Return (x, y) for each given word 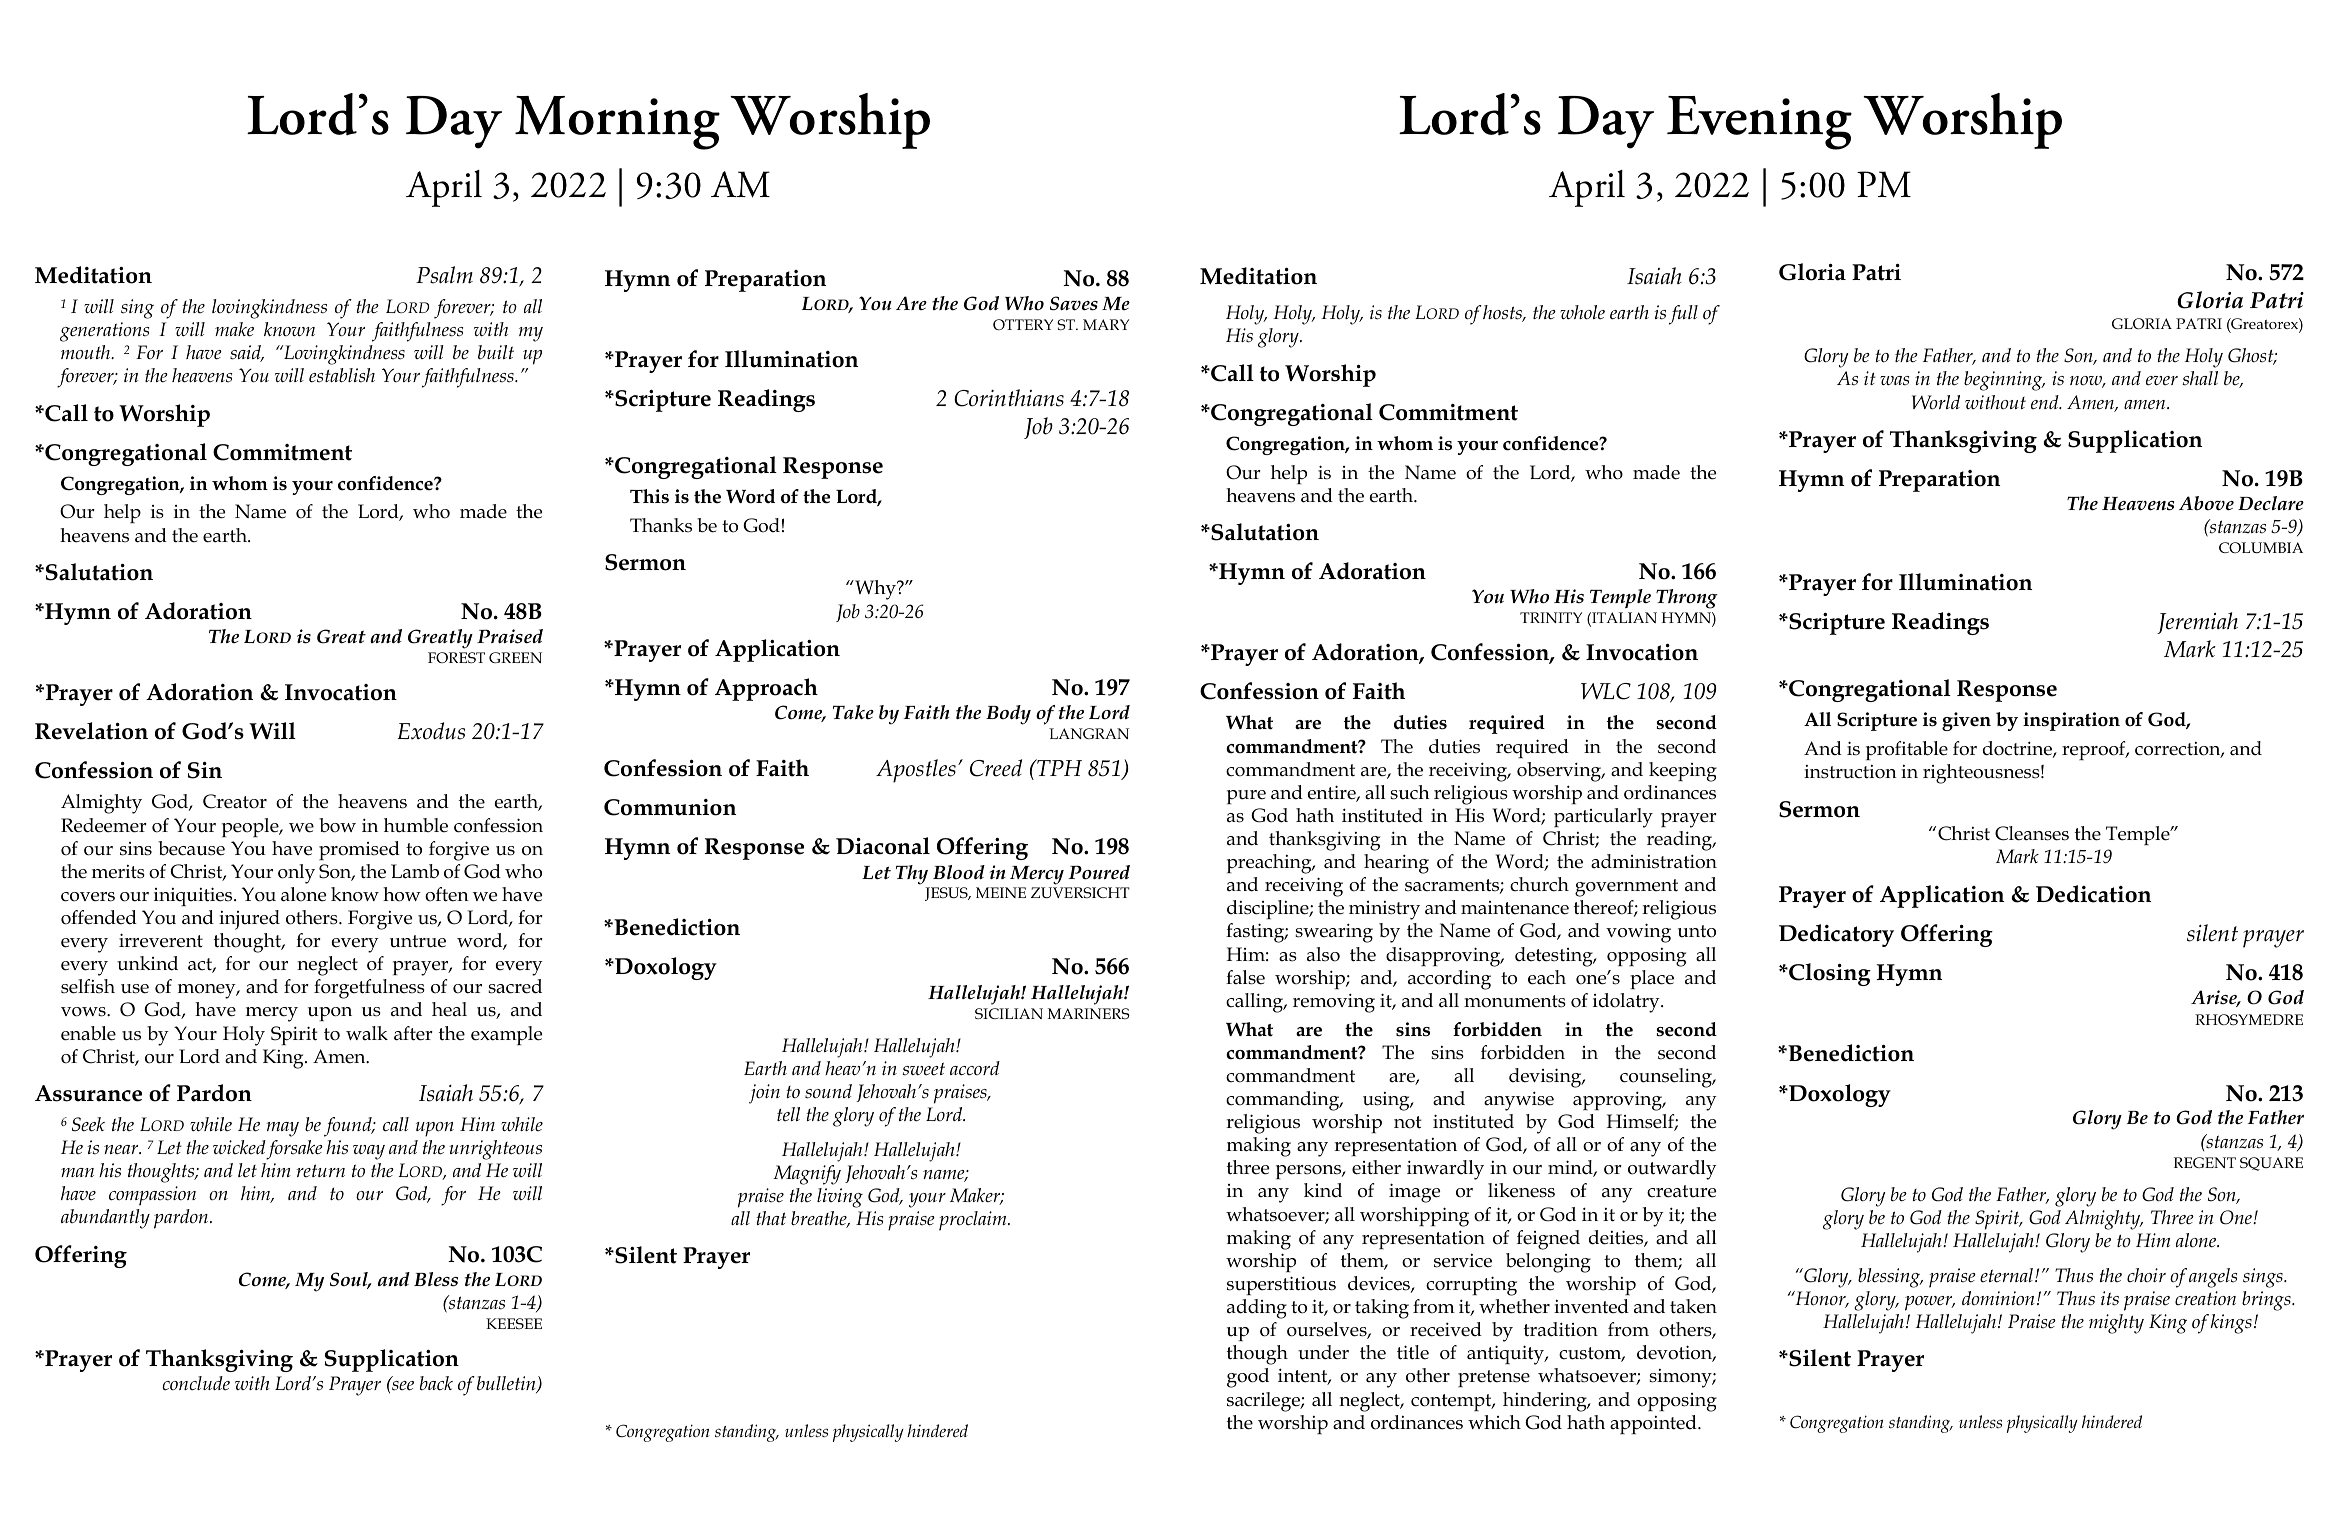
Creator (235, 801)
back (436, 1383)
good (1248, 1378)
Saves (1074, 303)
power (1930, 1303)
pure (1246, 797)
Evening (1759, 123)
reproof (2095, 751)
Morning (617, 123)
